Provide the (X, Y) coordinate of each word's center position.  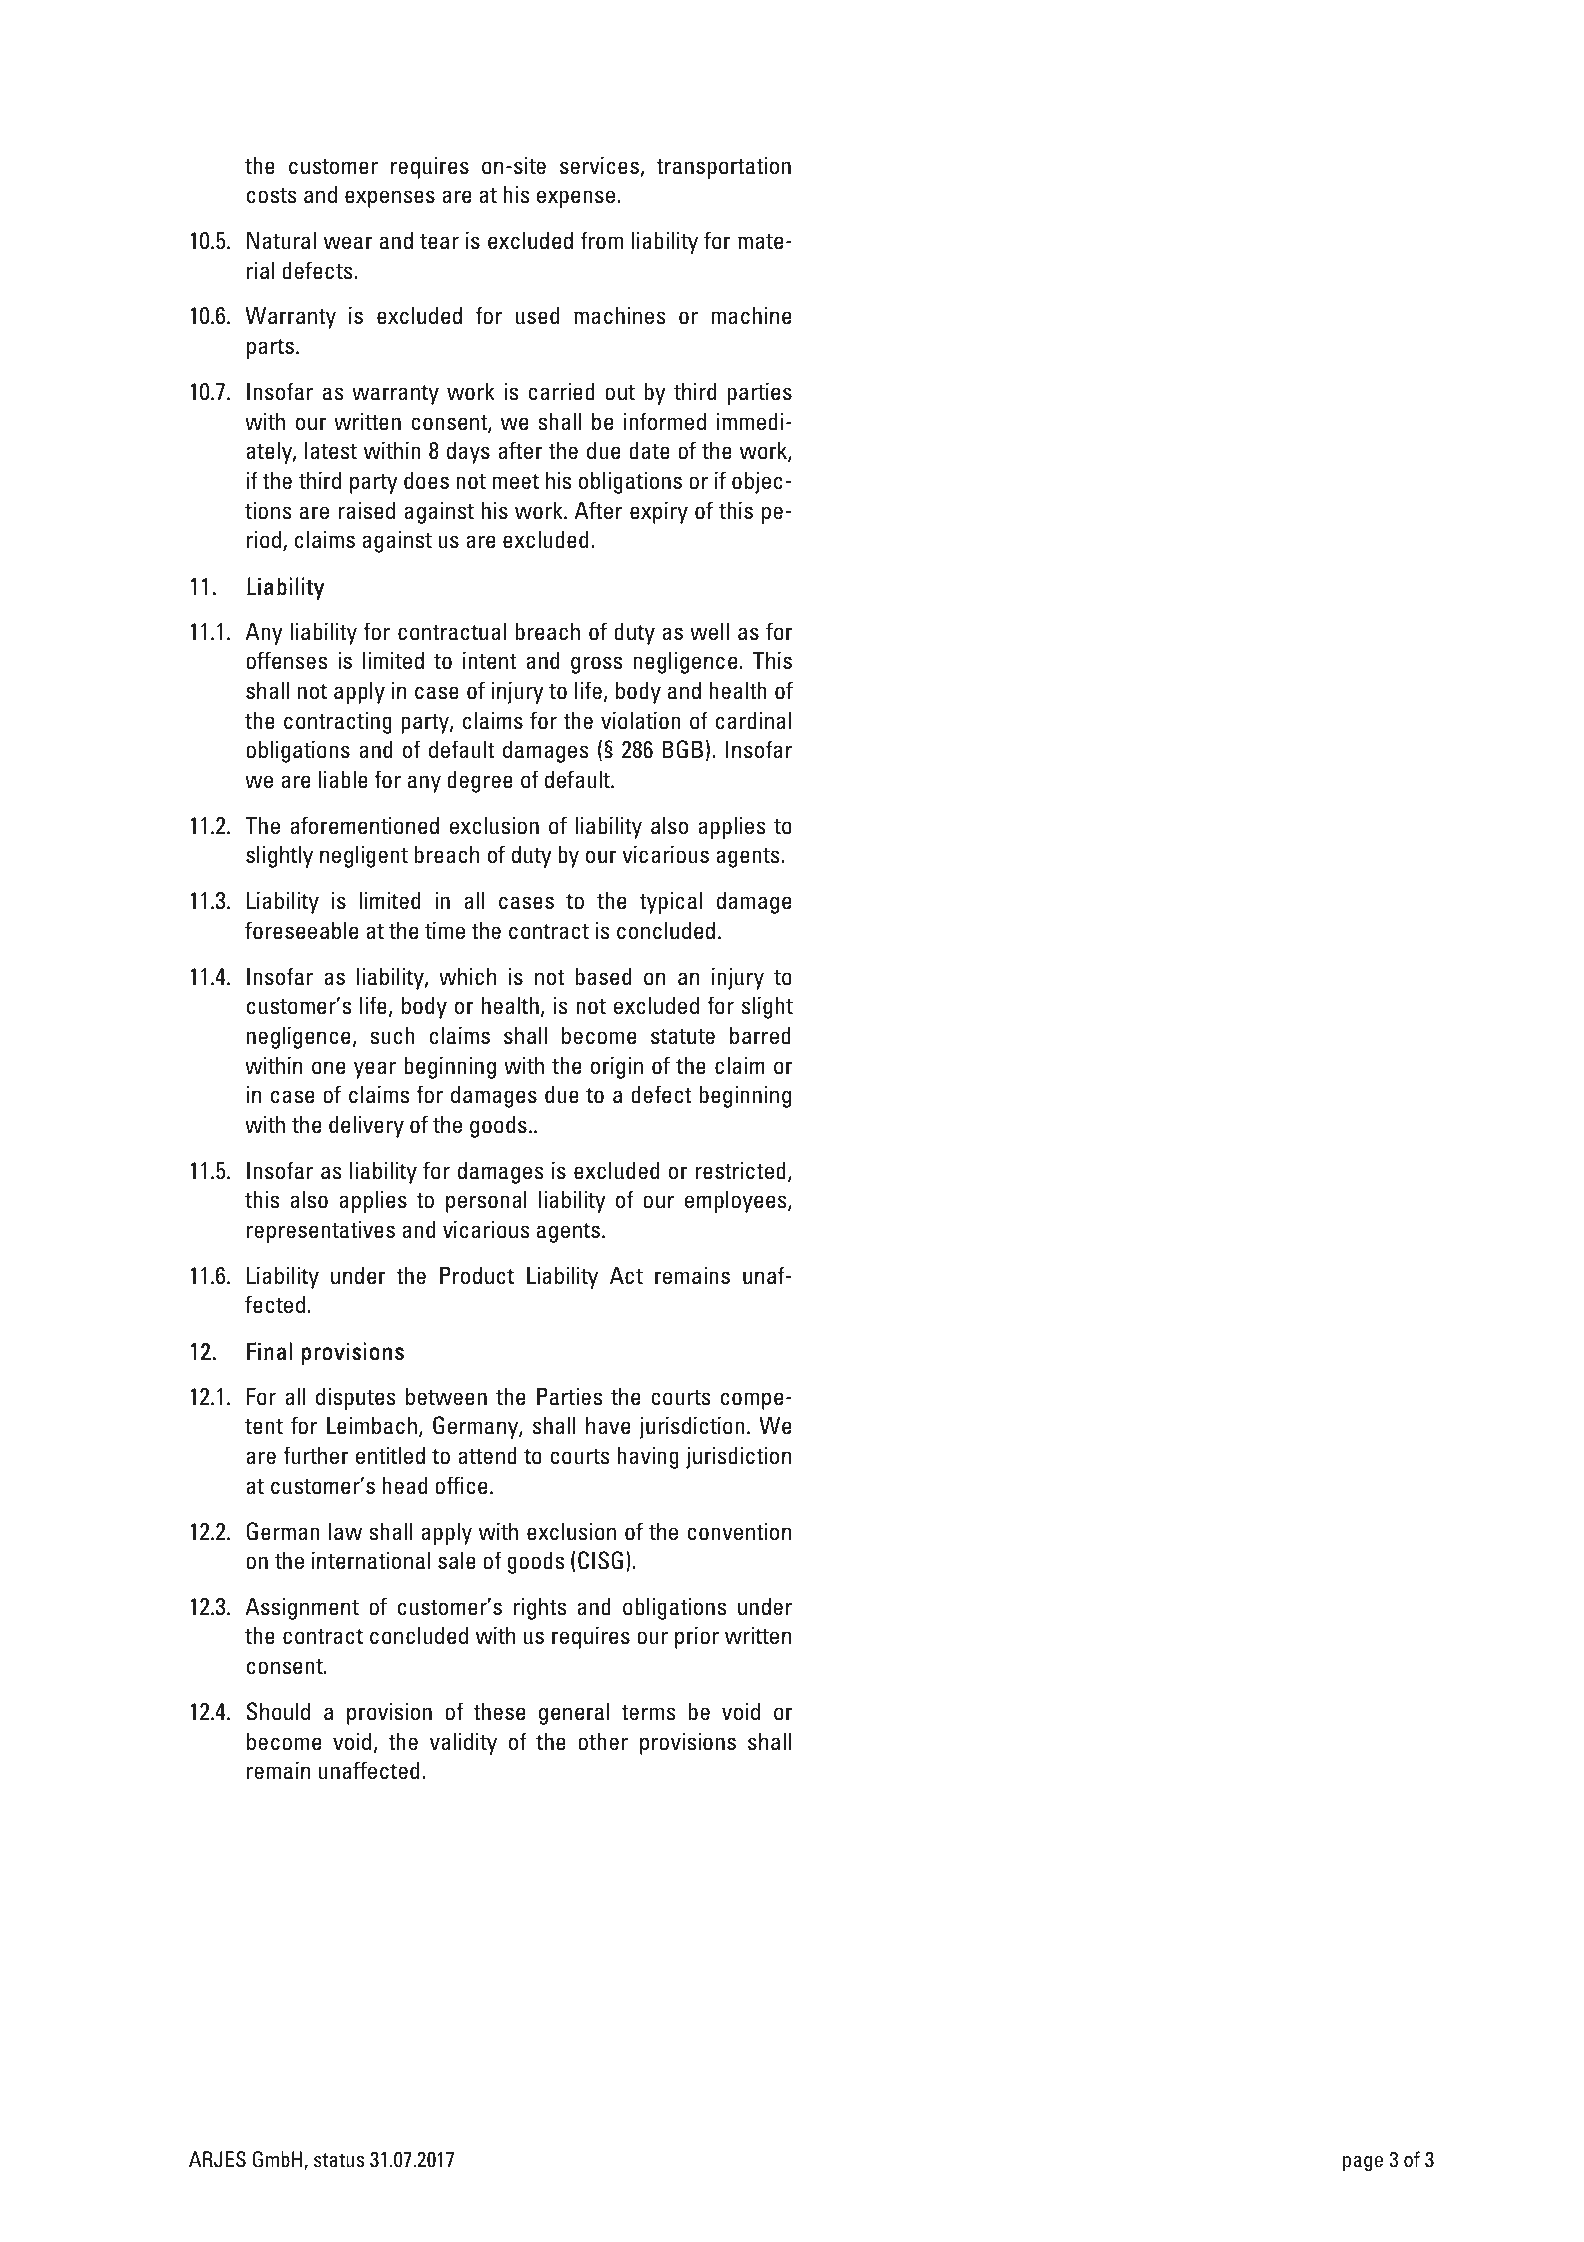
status (339, 2160)
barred (760, 1035)
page (1363, 2163)
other (603, 1741)
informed (665, 421)
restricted (740, 1170)
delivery (366, 1126)
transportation (723, 167)
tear (439, 241)
